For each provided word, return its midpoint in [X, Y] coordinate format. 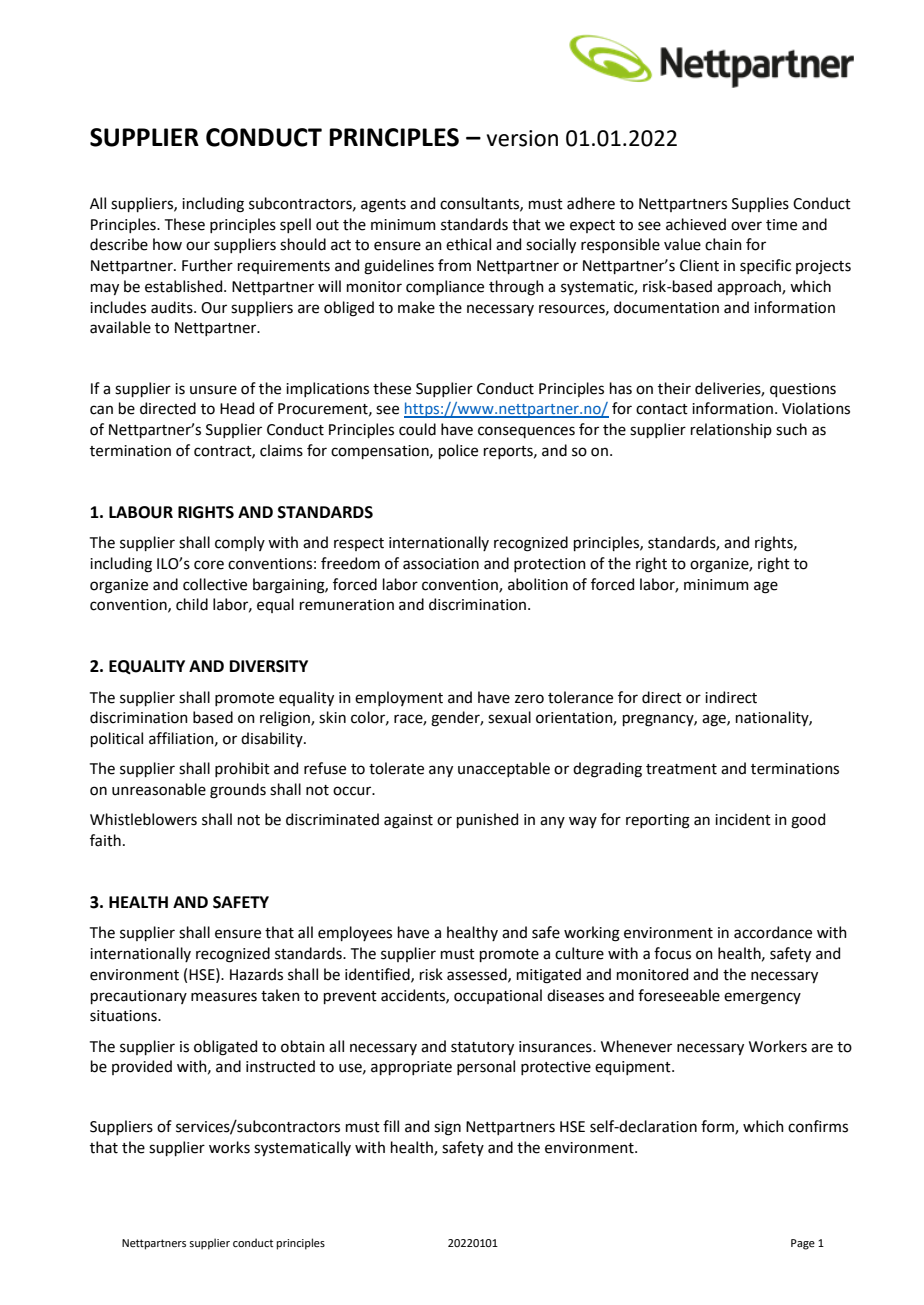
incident [743, 819]
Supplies [760, 204]
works [229, 1147]
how [167, 244]
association [441, 564]
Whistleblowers [143, 819]
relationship [731, 430]
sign [447, 1128]
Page [803, 1244]
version [522, 138]
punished [487, 820]
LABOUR [141, 512]
